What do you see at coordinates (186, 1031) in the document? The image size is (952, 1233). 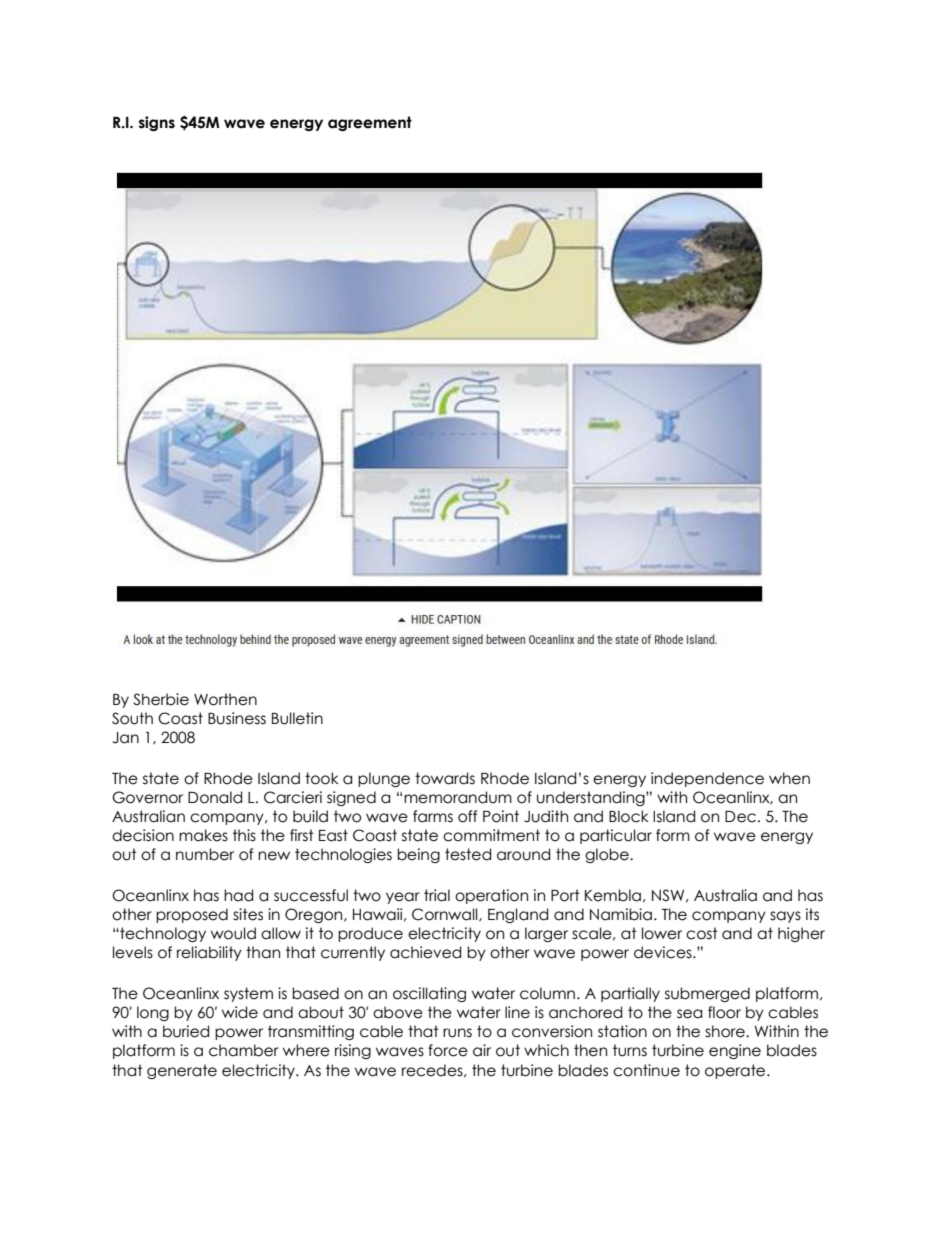 I see `buried` at bounding box center [186, 1031].
